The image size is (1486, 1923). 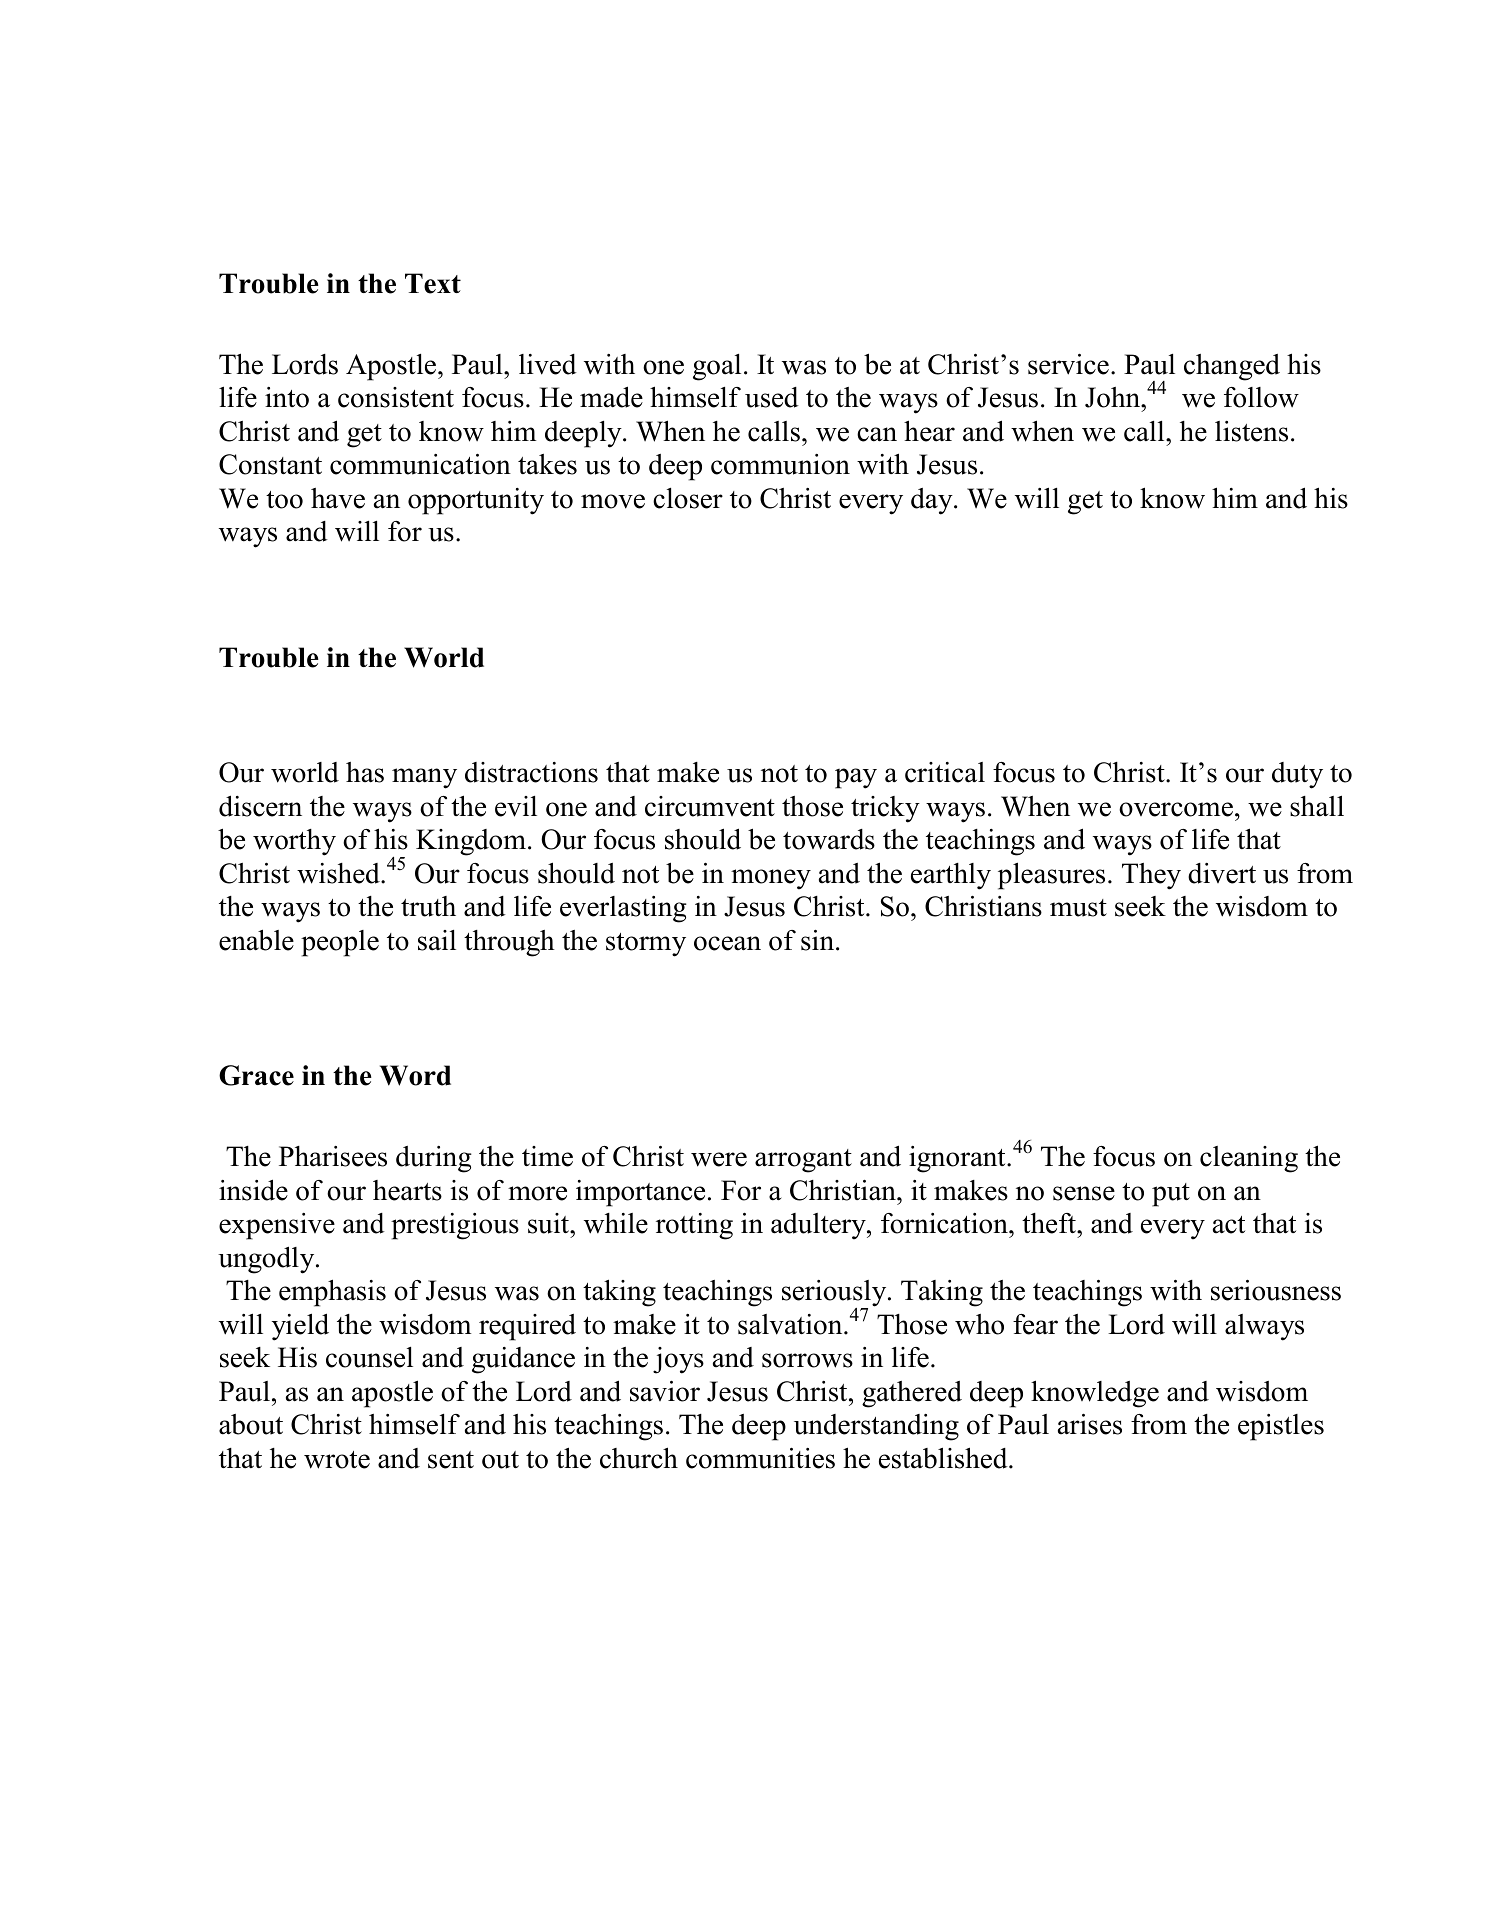 What do you see at coordinates (1281, 1427) in the document?
I see `epistles` at bounding box center [1281, 1427].
